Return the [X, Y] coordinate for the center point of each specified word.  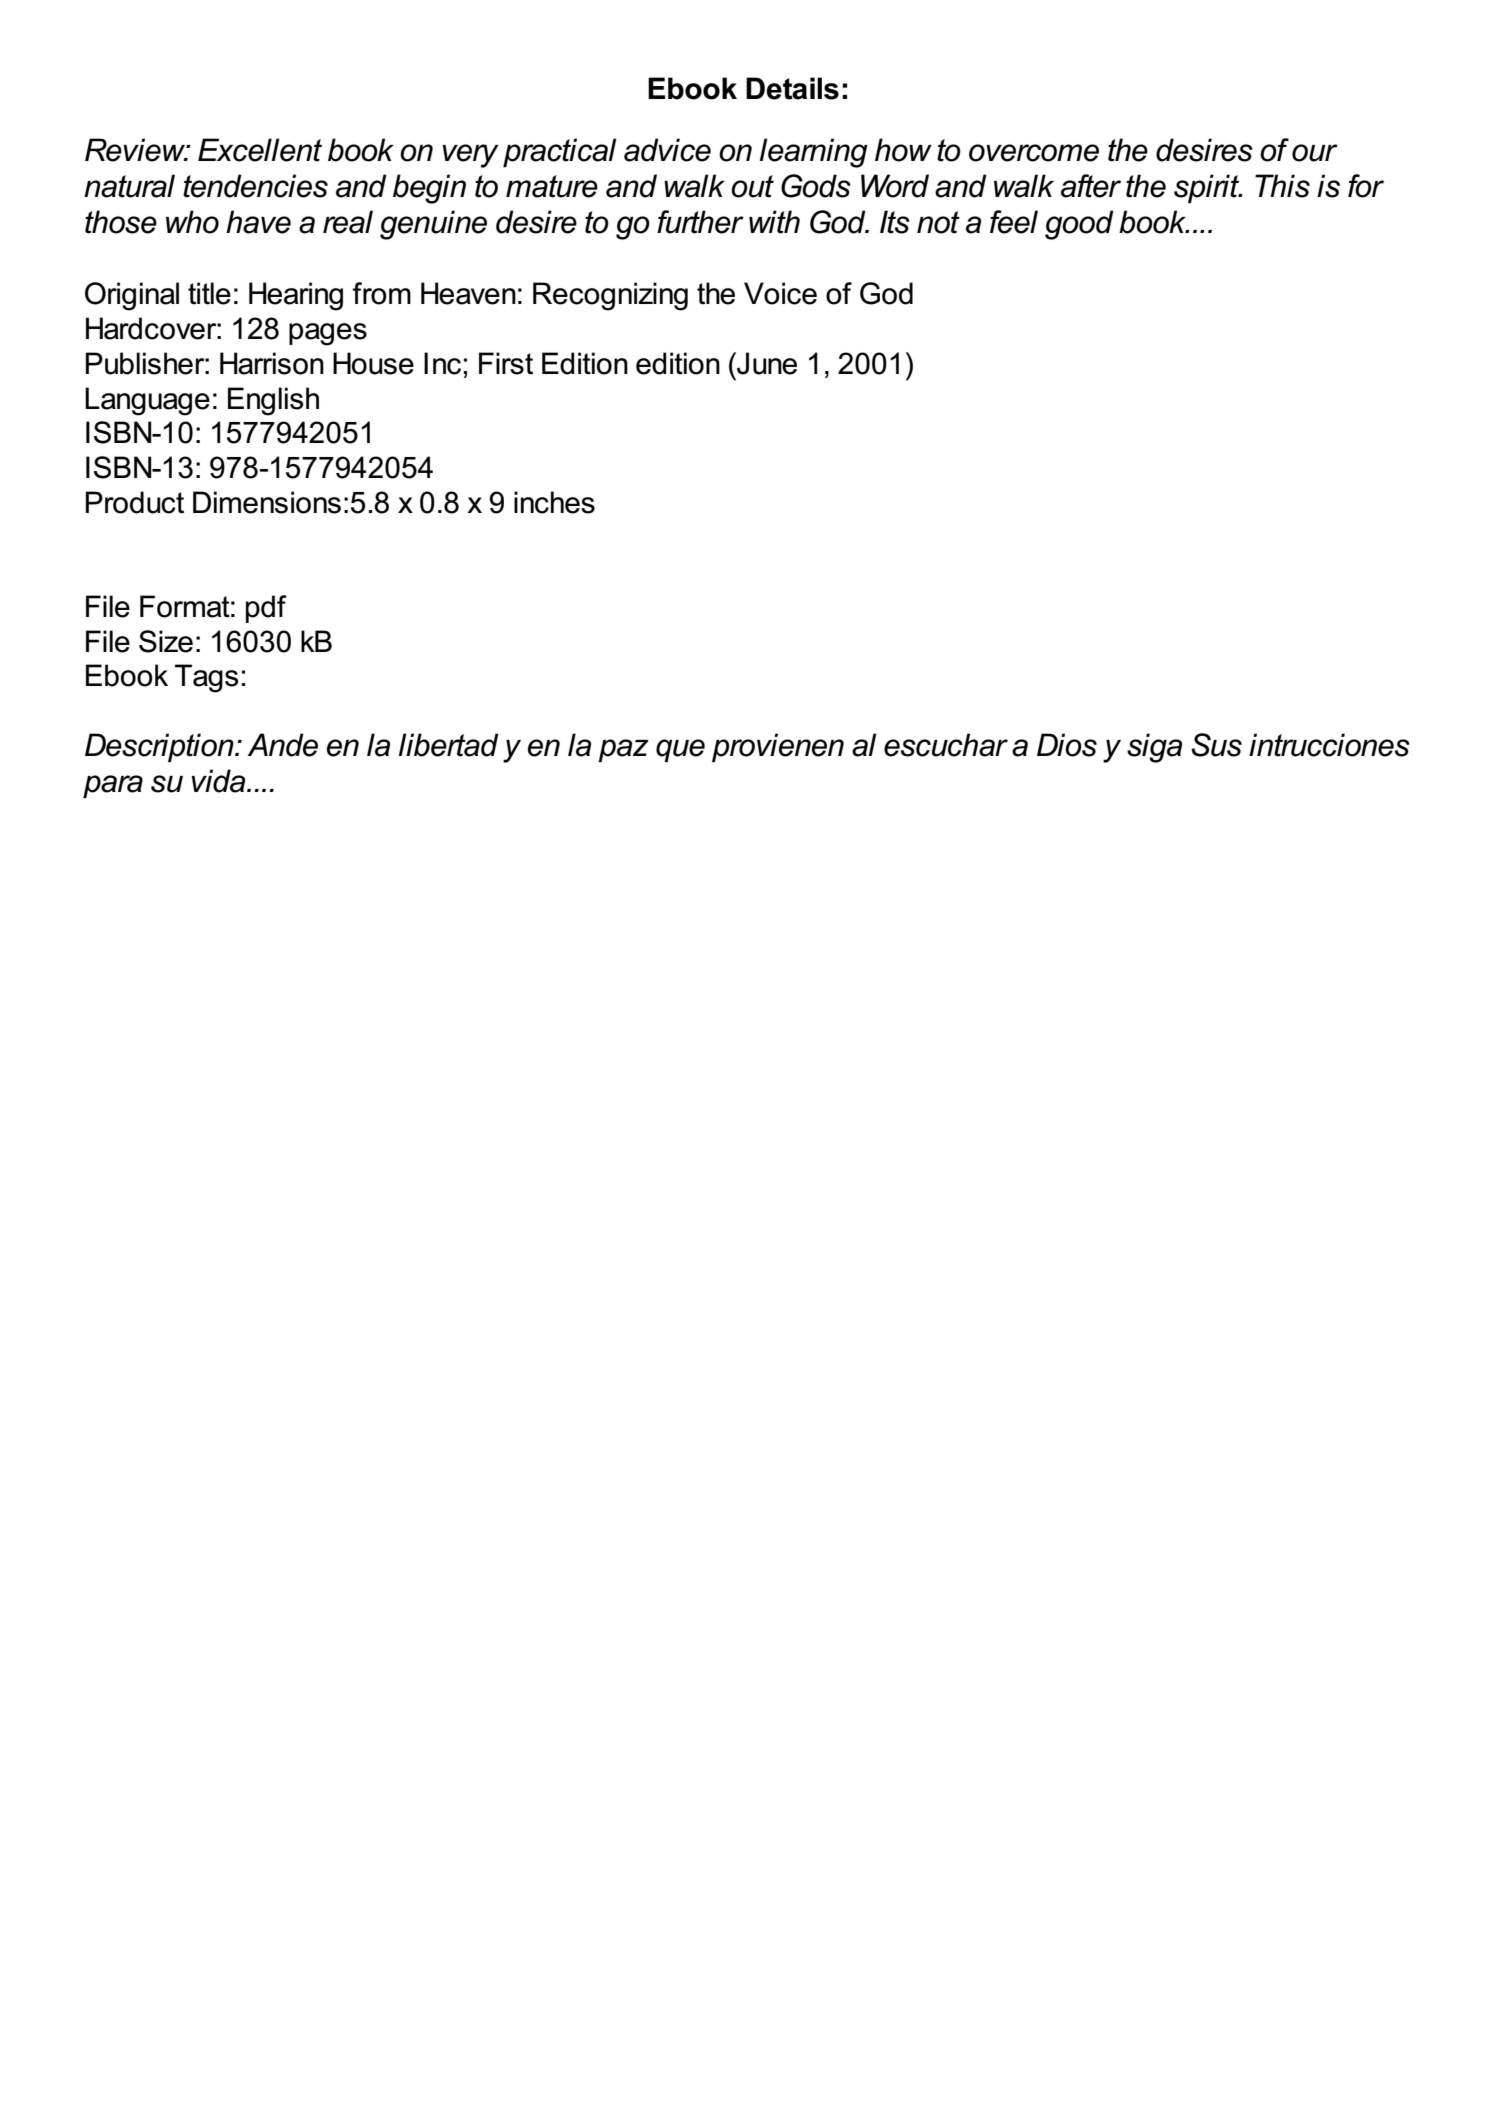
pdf [266, 609]
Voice [780, 293]
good [1079, 225]
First [506, 363]
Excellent [260, 150]
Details [792, 88]
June [766, 363]
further [700, 222]
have [258, 222]
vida [219, 781]
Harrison [272, 363]
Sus [1216, 745]
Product [135, 502]
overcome [1034, 153]
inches [554, 502]
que [680, 751]
